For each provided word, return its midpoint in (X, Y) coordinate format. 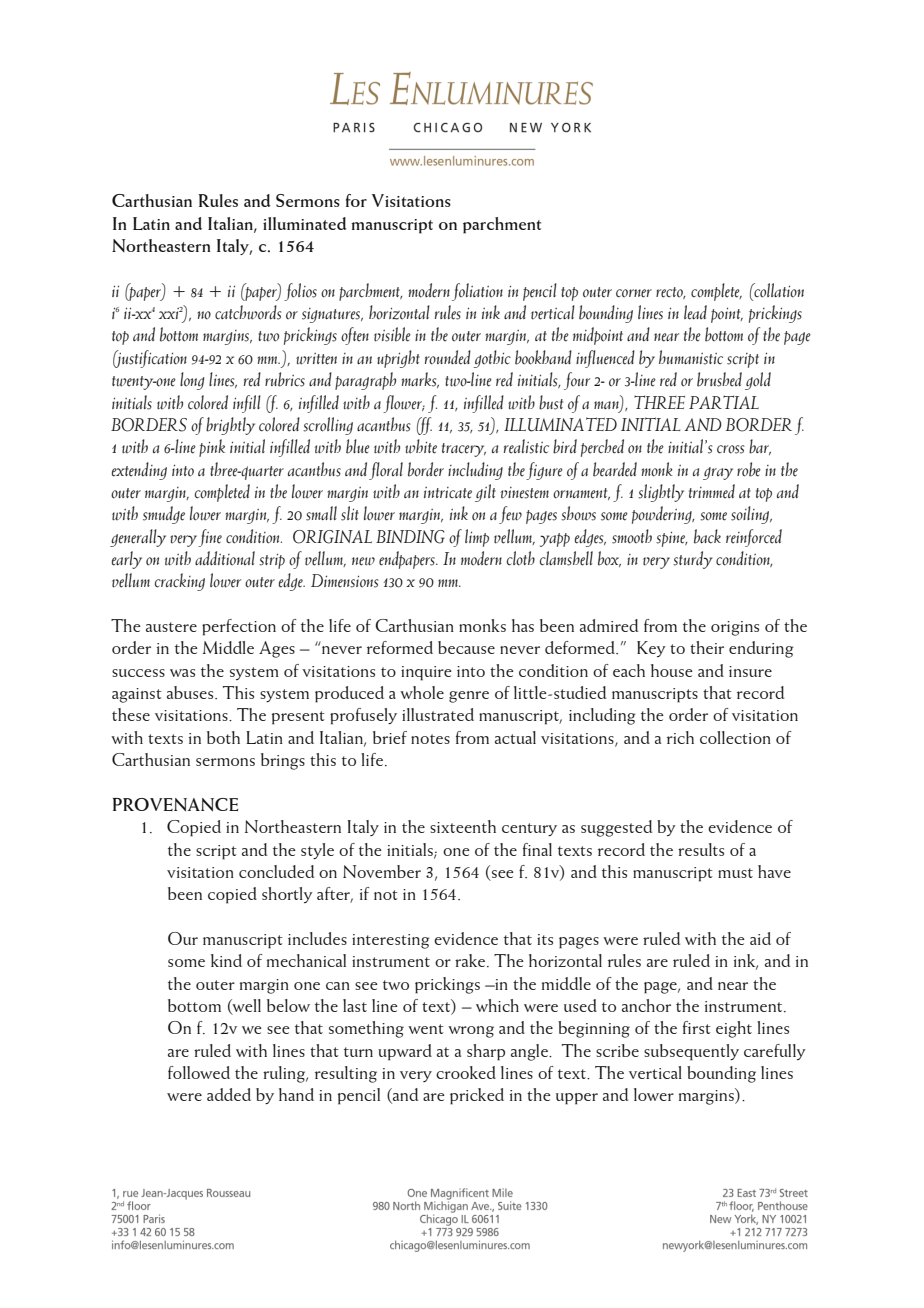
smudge (164, 515)
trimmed (712, 491)
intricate (448, 493)
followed (199, 1072)
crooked (466, 1072)
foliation (477, 292)
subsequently (691, 1052)
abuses (191, 692)
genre (469, 697)
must (735, 873)
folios (300, 292)
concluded (276, 871)
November (382, 871)
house (672, 670)
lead (695, 312)
